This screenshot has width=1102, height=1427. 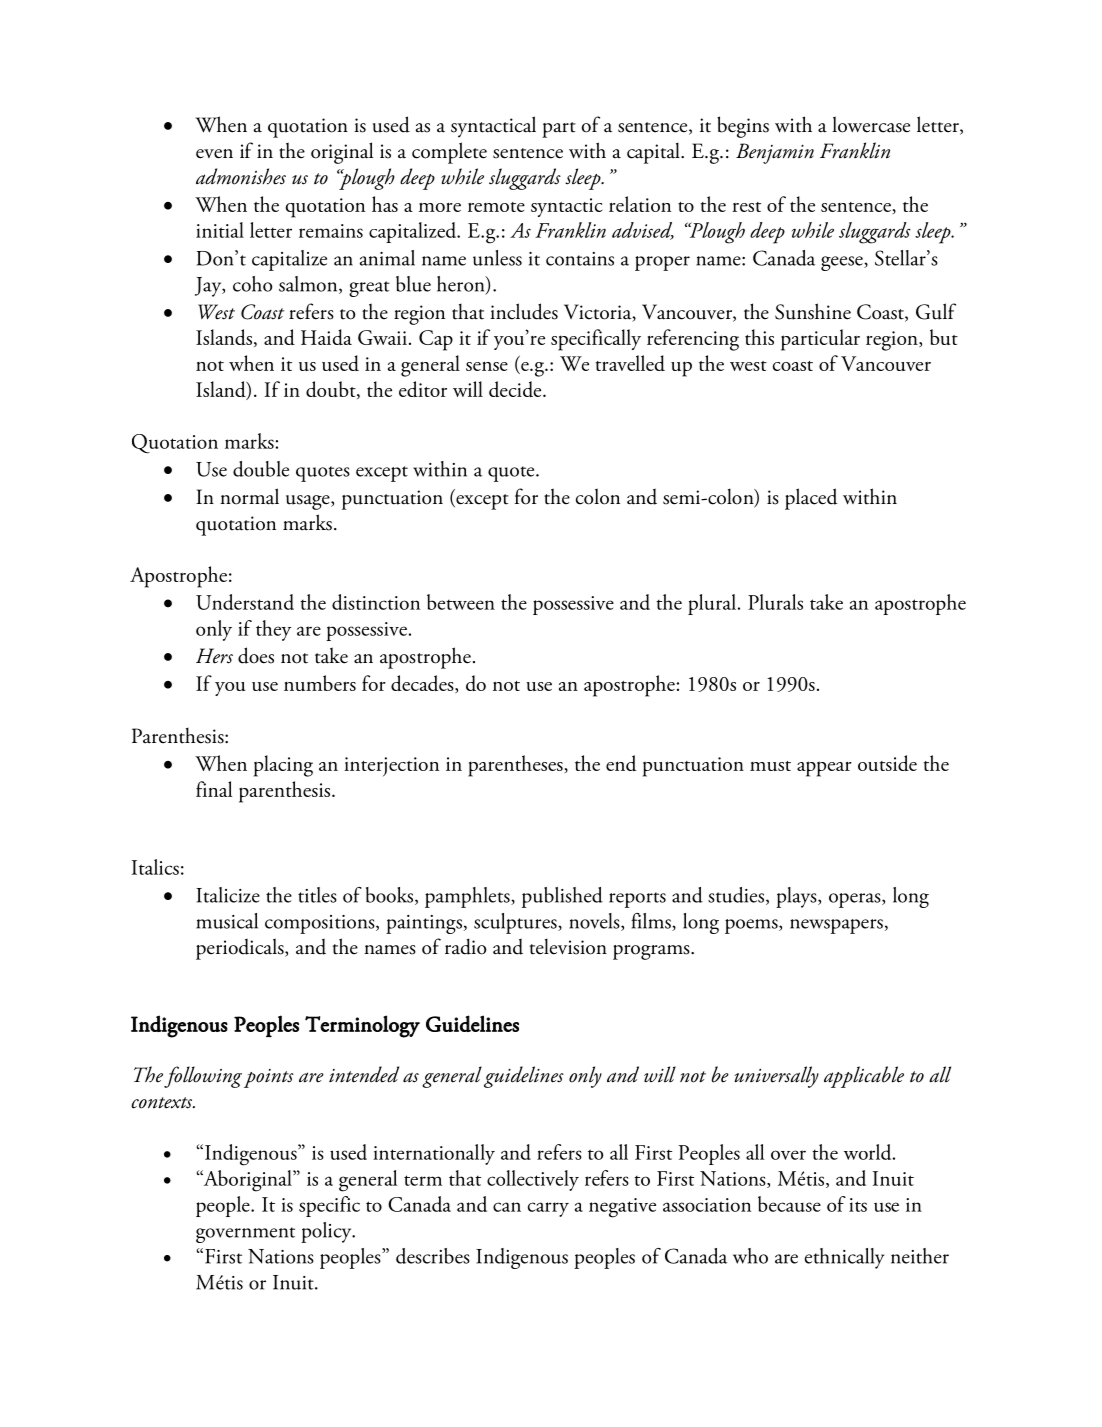 I want to click on operas, so click(x=856, y=900).
